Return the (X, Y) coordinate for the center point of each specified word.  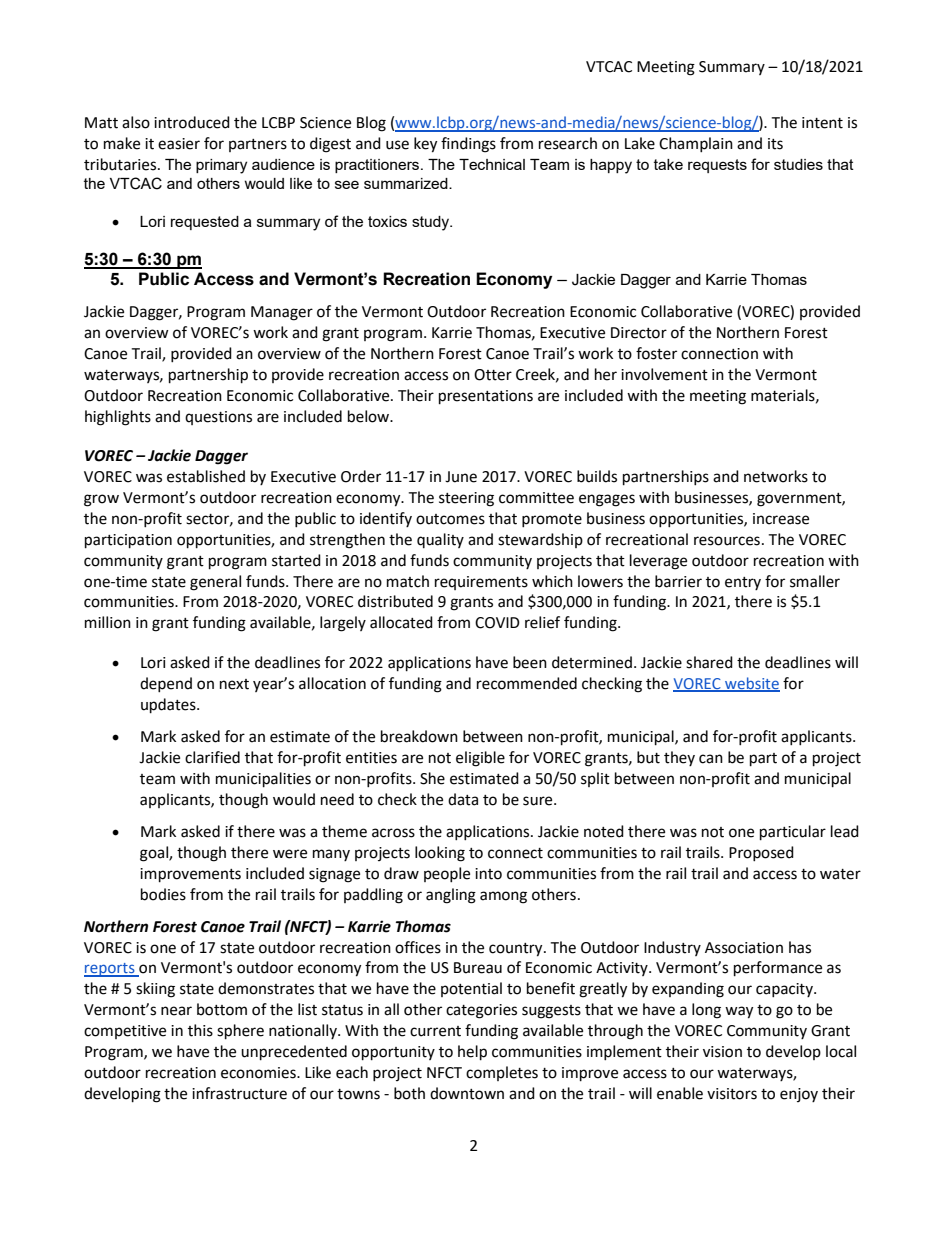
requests (717, 166)
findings (468, 145)
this (200, 1030)
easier (179, 144)
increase (781, 519)
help (472, 1053)
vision (722, 1052)
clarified (212, 757)
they (679, 758)
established (206, 476)
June (461, 477)
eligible (480, 759)
